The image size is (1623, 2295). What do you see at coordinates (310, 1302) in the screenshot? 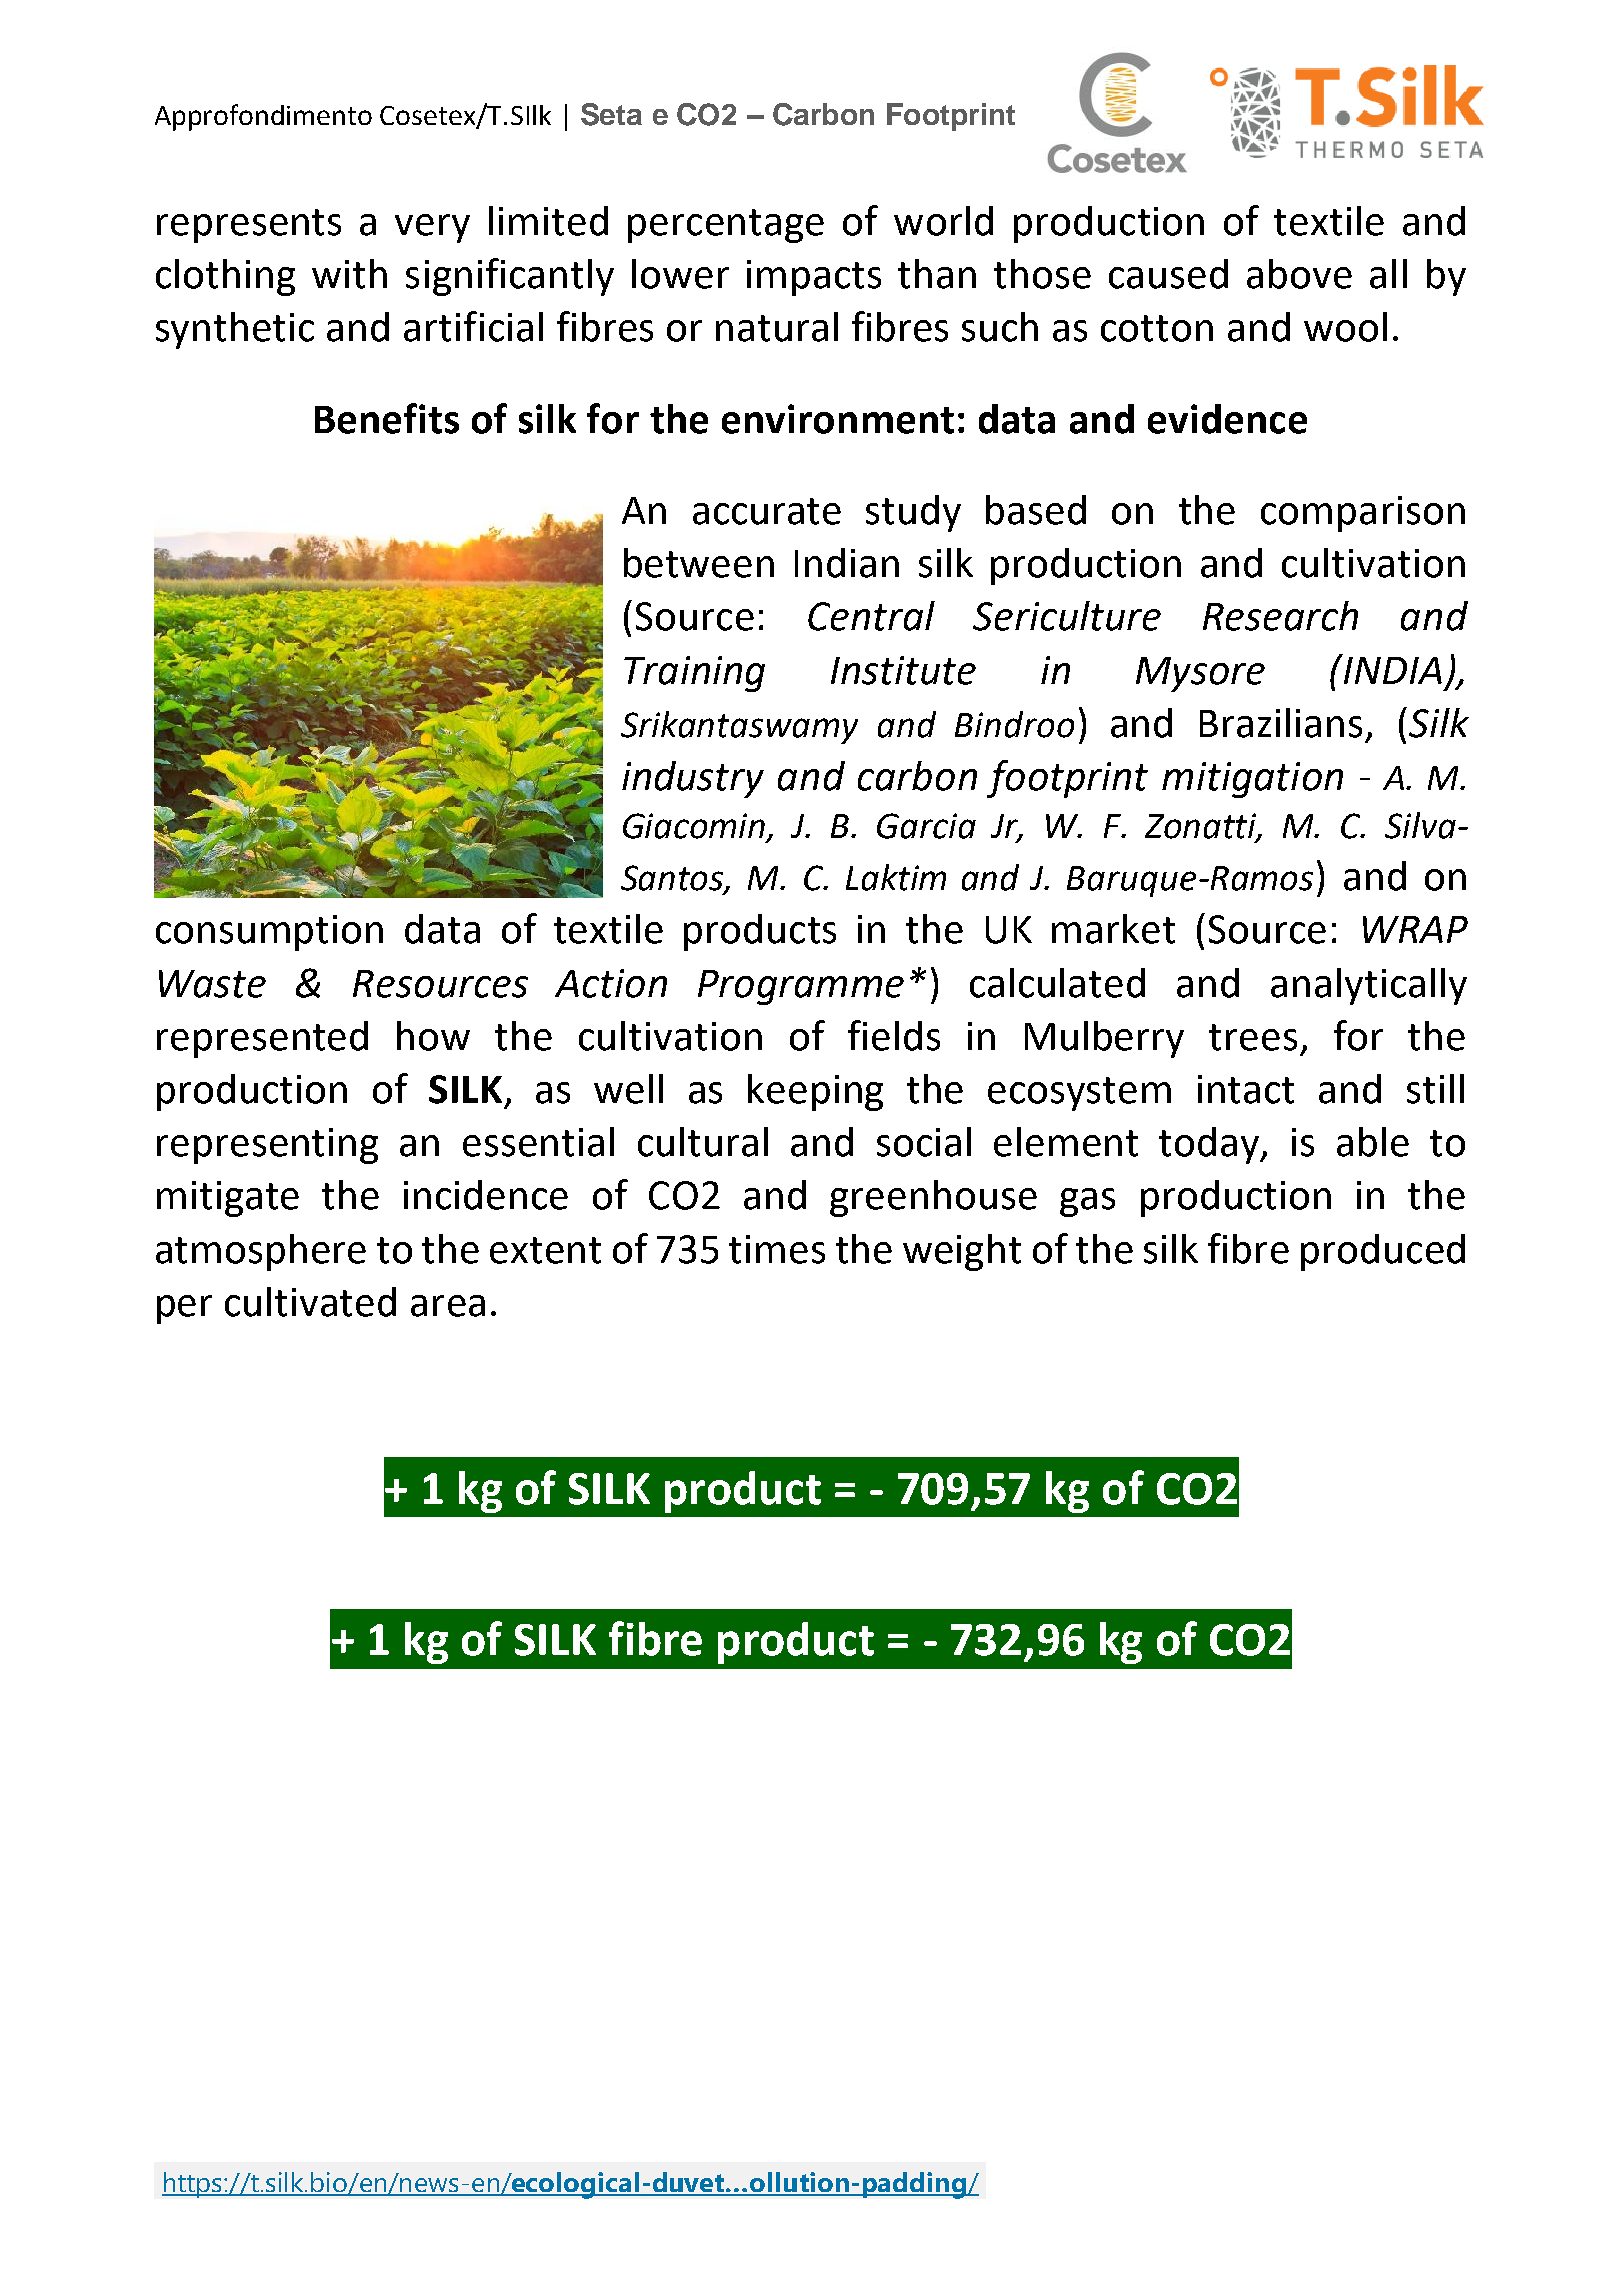
I see `cultivated` at bounding box center [310, 1302].
